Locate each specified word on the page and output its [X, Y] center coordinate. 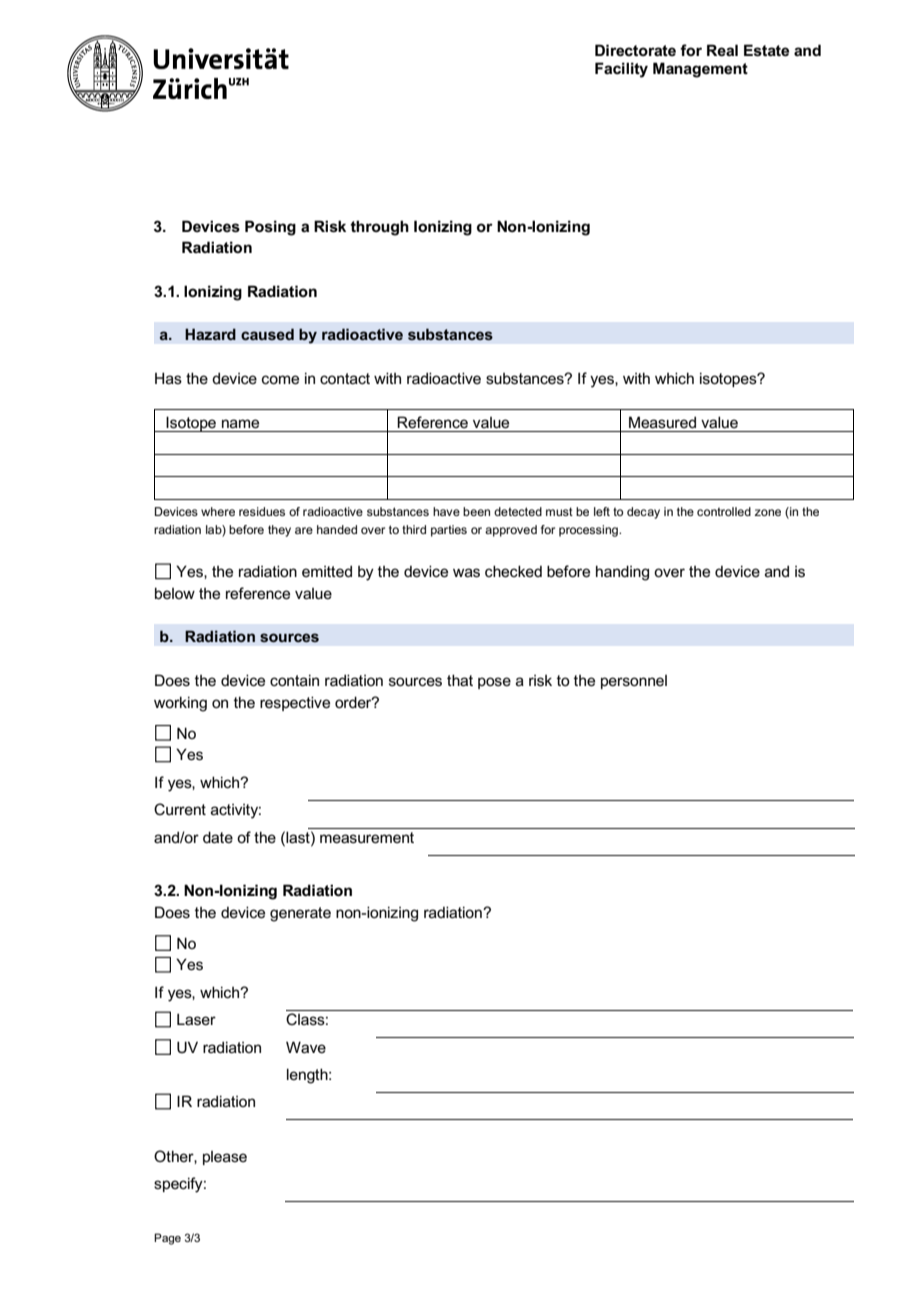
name [240, 423]
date [218, 837]
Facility [621, 70]
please [225, 1158]
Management [700, 70]
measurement [367, 837]
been [476, 511]
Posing [270, 228]
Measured [662, 422]
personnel [634, 682]
